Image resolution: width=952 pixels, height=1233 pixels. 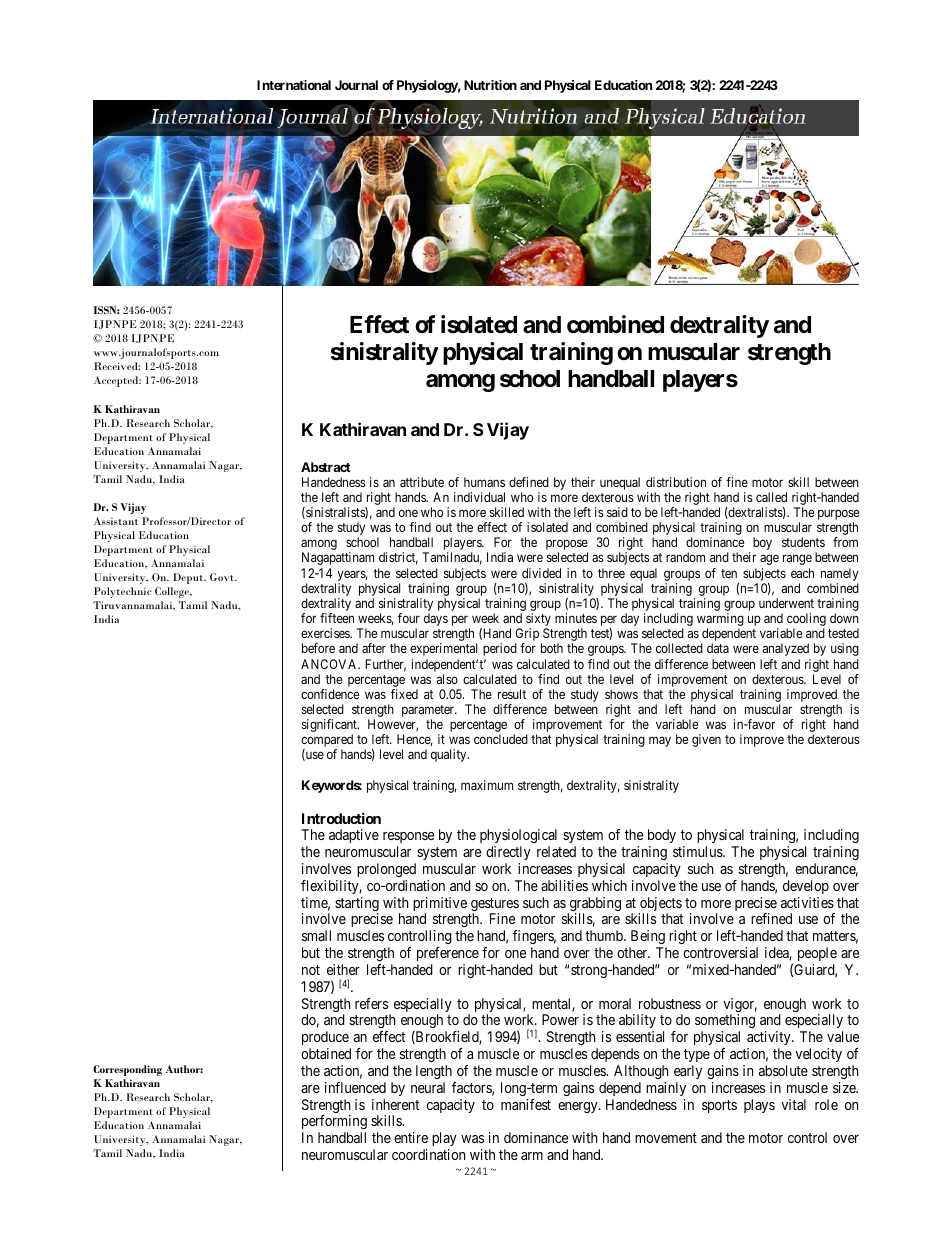 I want to click on manifest, so click(x=526, y=1104).
